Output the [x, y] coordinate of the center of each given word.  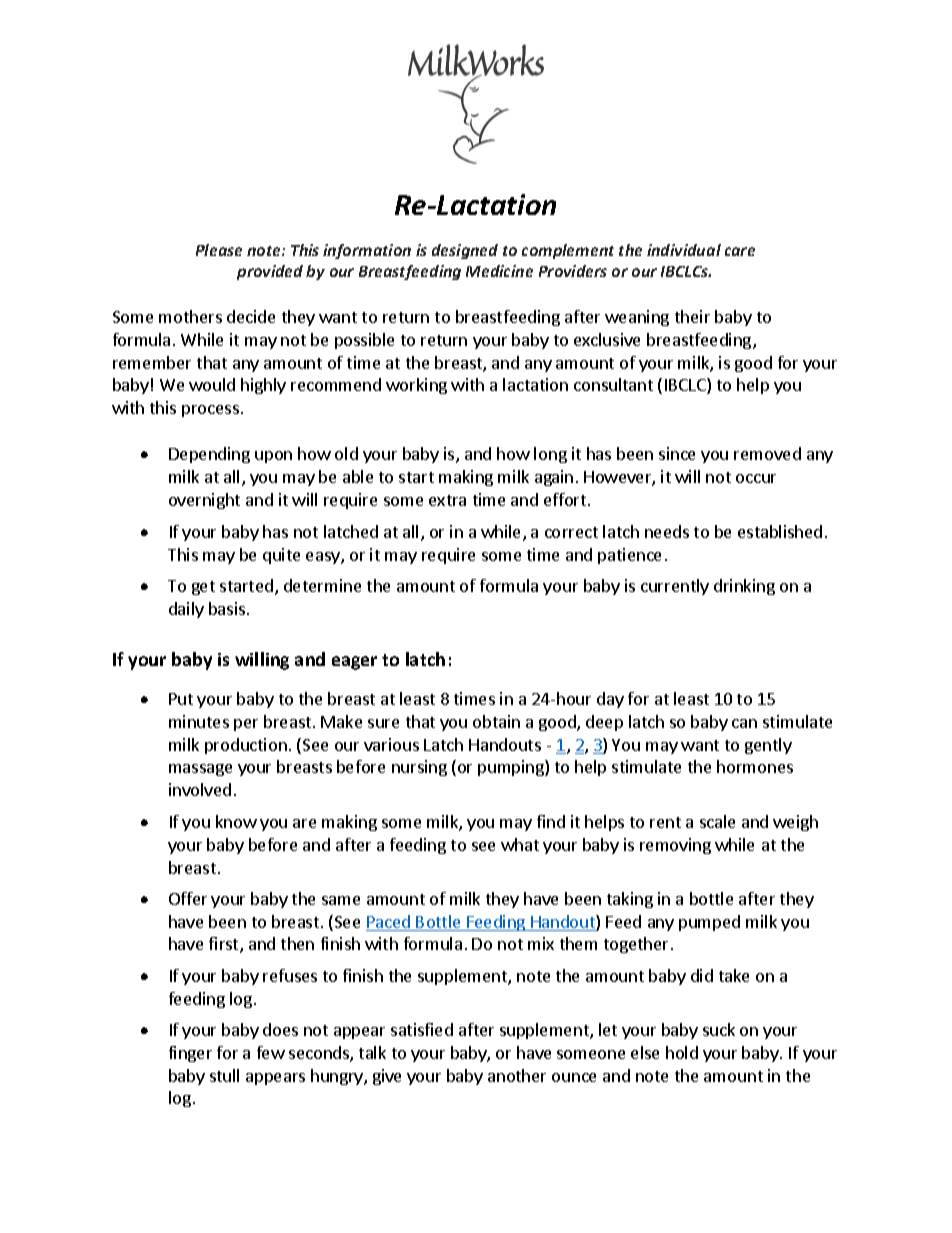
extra [447, 500]
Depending [209, 455]
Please [219, 250]
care [740, 251]
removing [675, 846]
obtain [496, 721]
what [520, 844]
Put [181, 699]
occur [756, 478]
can [744, 723]
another [517, 1075]
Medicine [499, 271]
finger [190, 1054]
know [236, 821]
